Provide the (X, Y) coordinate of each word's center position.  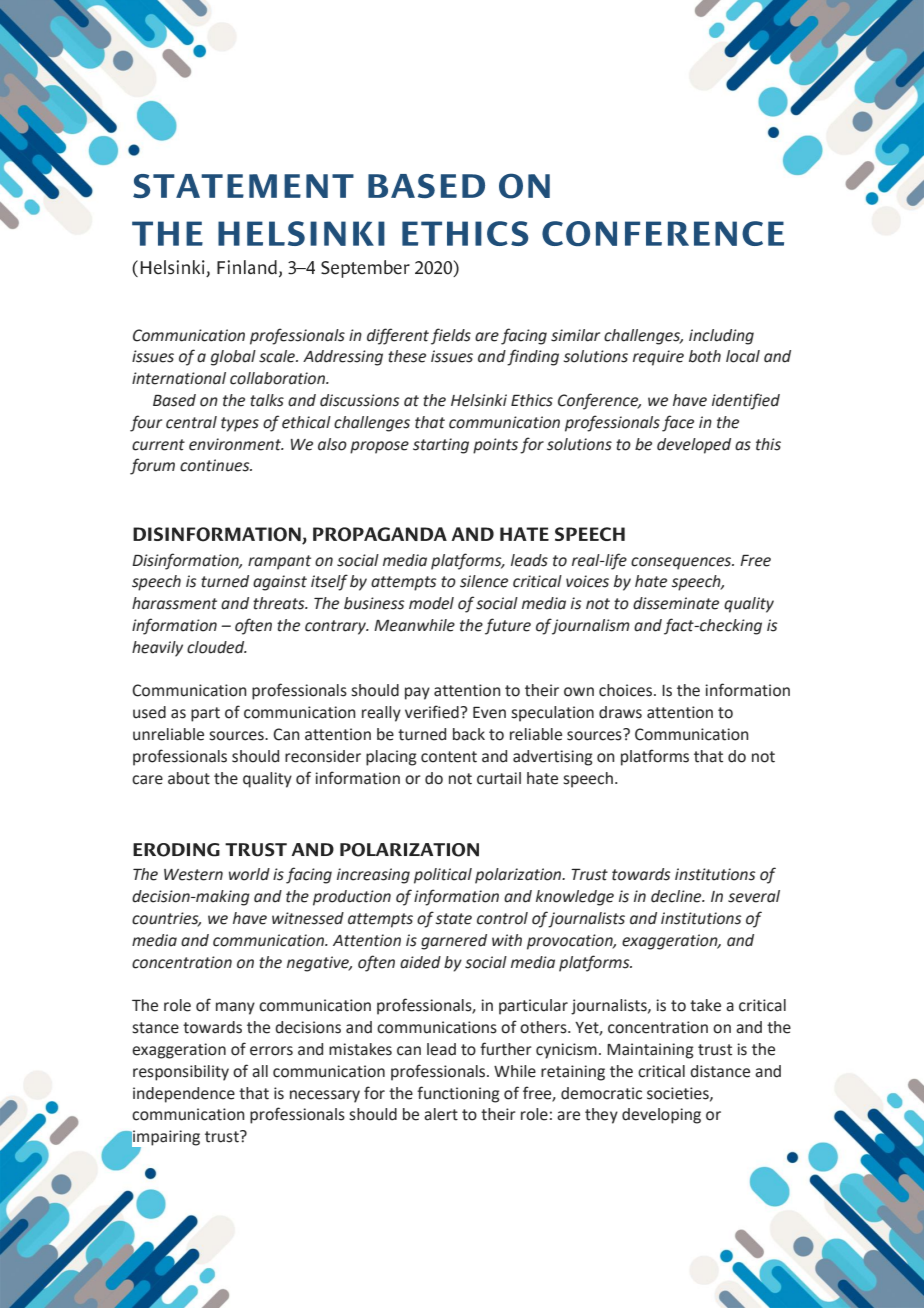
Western (193, 875)
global (233, 358)
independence (184, 1095)
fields (451, 336)
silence (484, 581)
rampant (279, 562)
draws (620, 712)
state (454, 919)
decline (677, 896)
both (705, 356)
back (469, 734)
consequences (682, 563)
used (149, 712)
